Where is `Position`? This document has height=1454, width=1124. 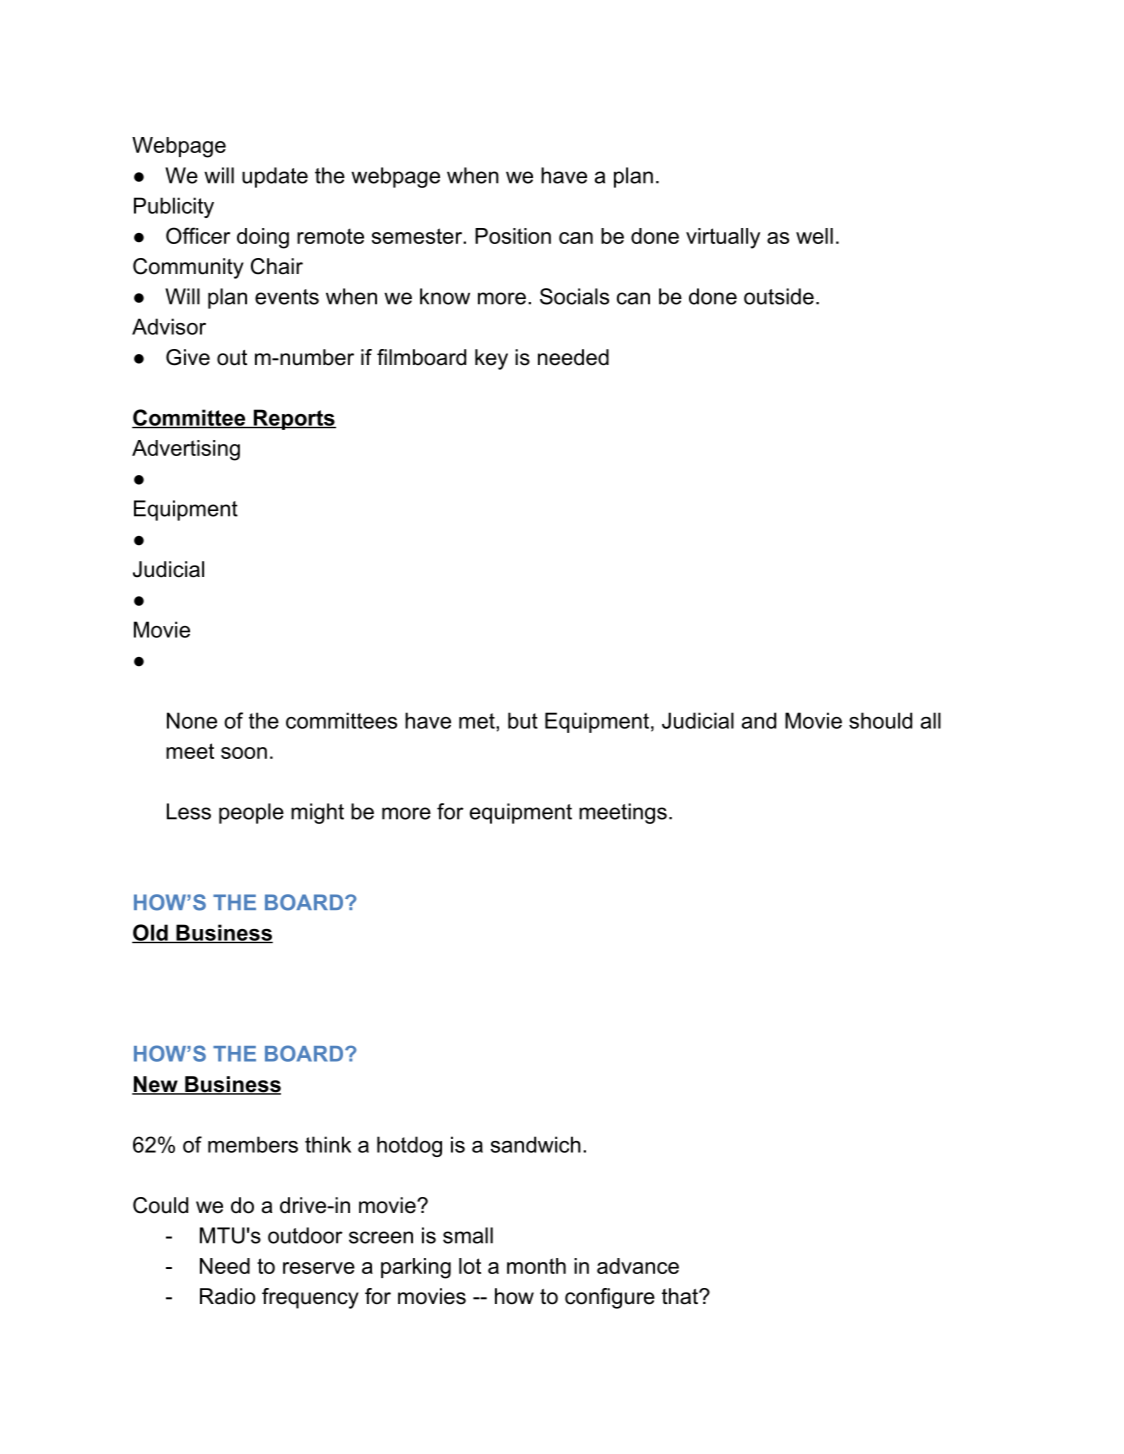 Position is located at coordinates (513, 236).
